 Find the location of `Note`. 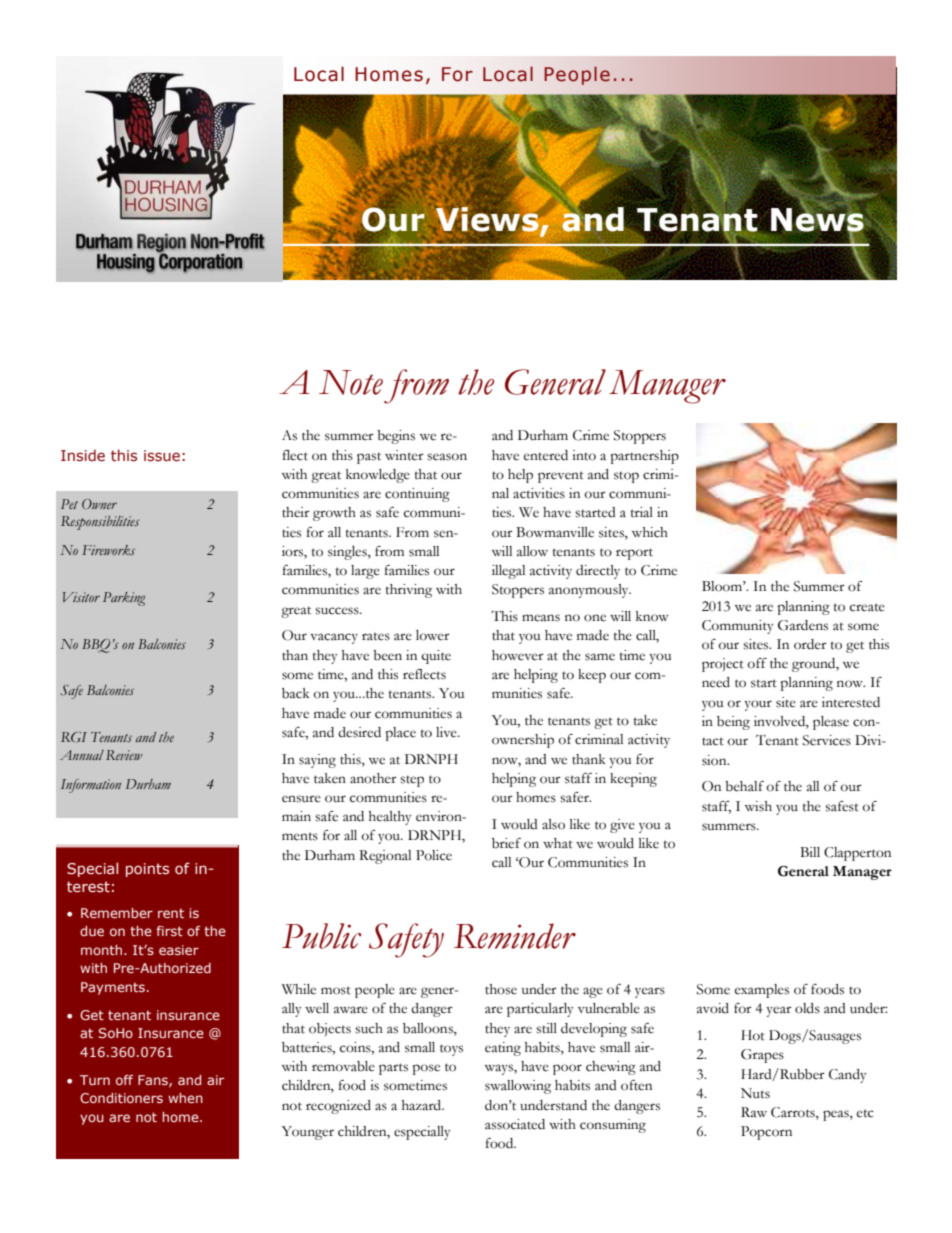

Note is located at coordinates (351, 382).
